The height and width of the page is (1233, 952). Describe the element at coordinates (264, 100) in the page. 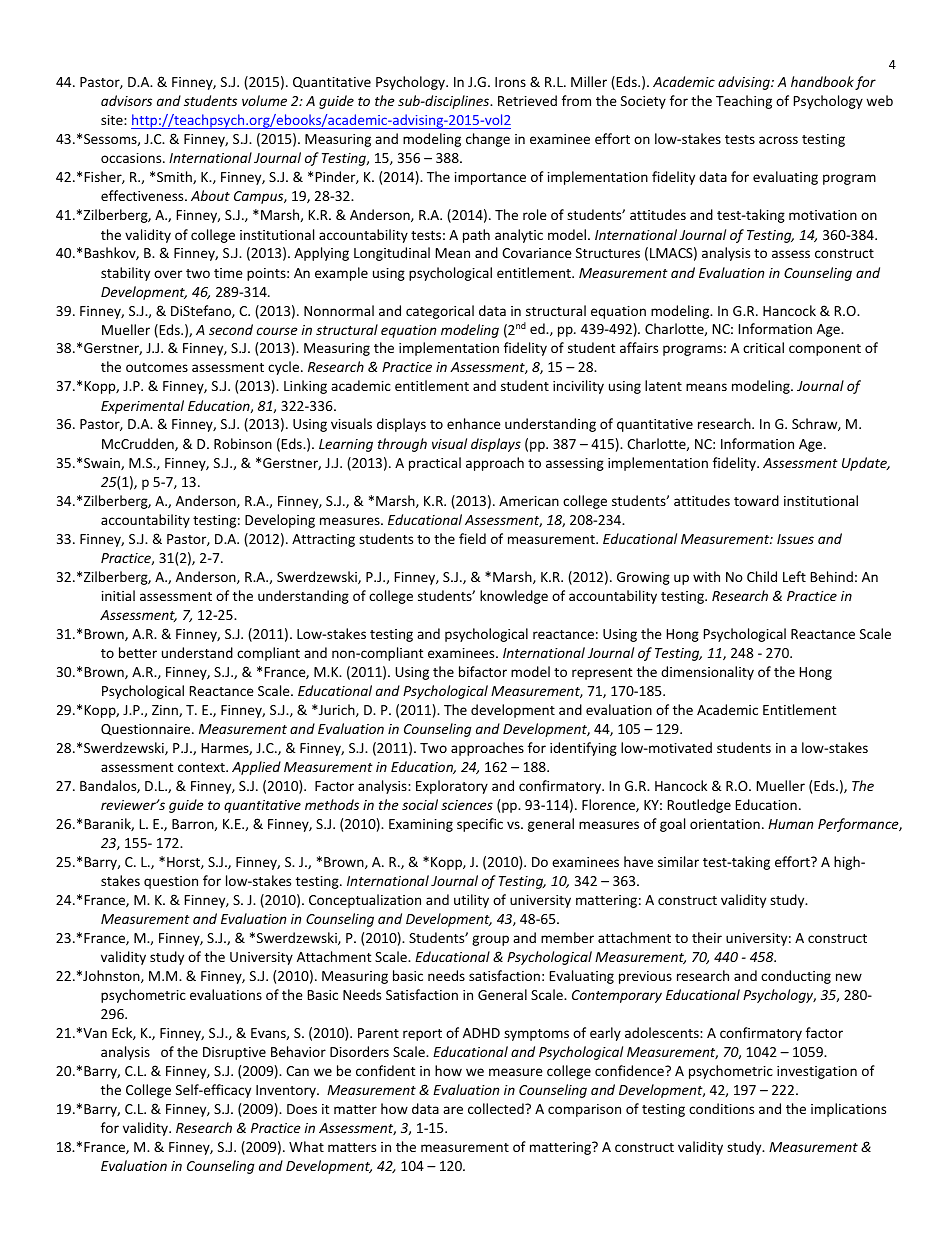

I see `volume` at that location.
